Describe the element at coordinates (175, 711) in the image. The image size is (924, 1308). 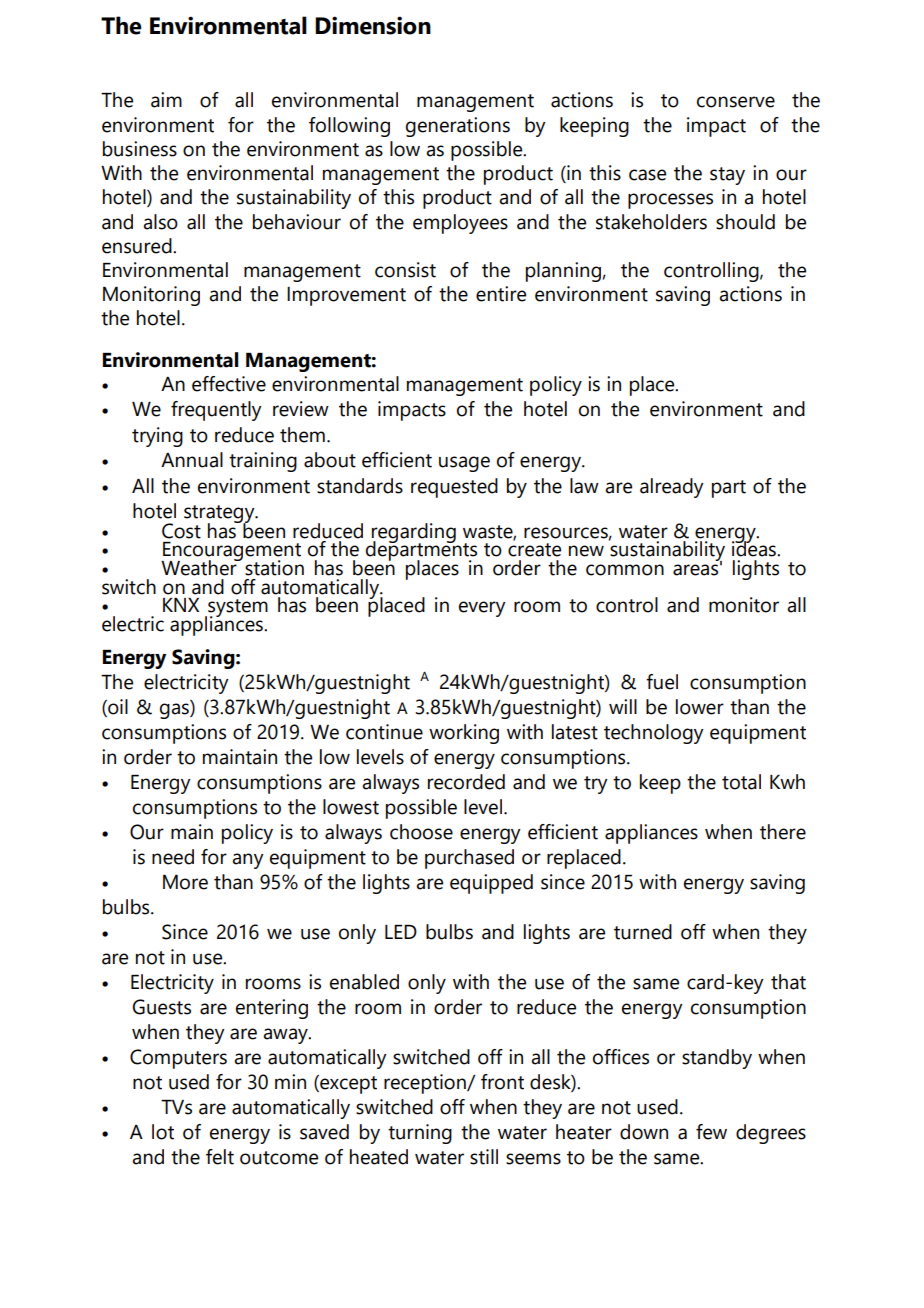
I see `gas` at that location.
